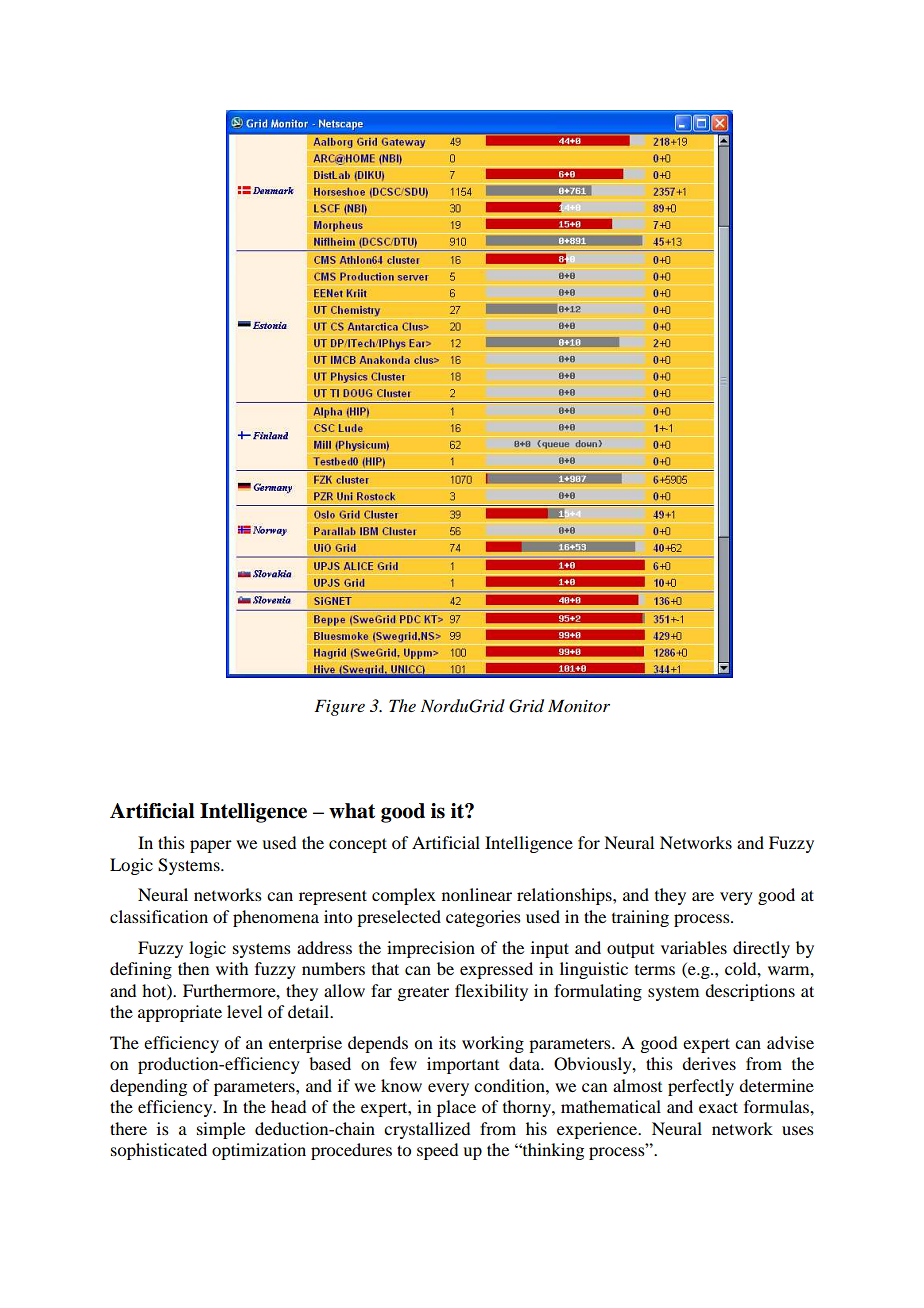 The height and width of the document is (1308, 924). I want to click on variables, so click(694, 947).
